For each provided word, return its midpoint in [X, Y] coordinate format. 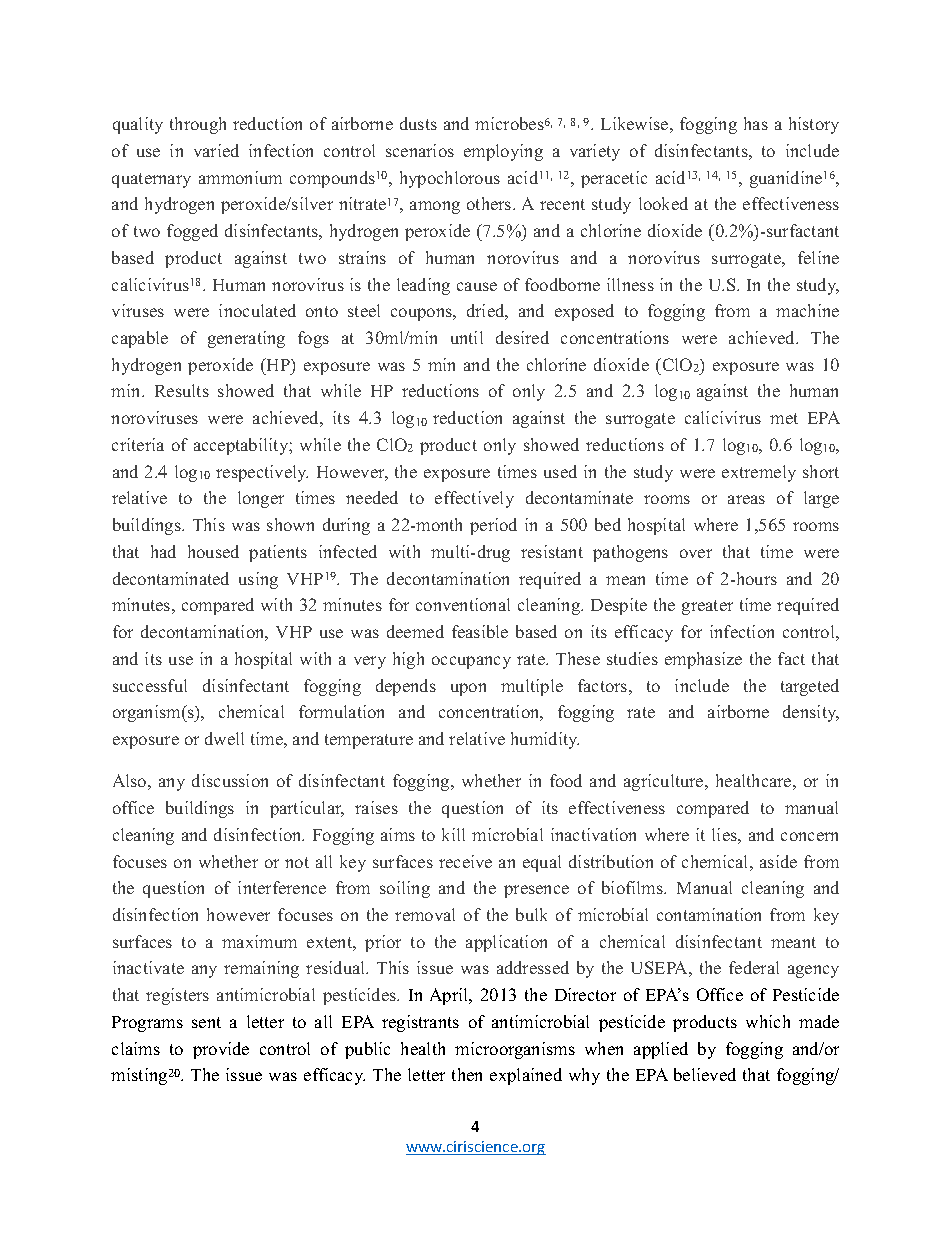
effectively [474, 499]
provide [221, 1050]
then [467, 1074]
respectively [262, 473]
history [814, 125]
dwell [224, 738]
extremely [759, 473]
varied [216, 150]
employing [503, 152]
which [768, 1021]
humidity [545, 740]
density [811, 713]
